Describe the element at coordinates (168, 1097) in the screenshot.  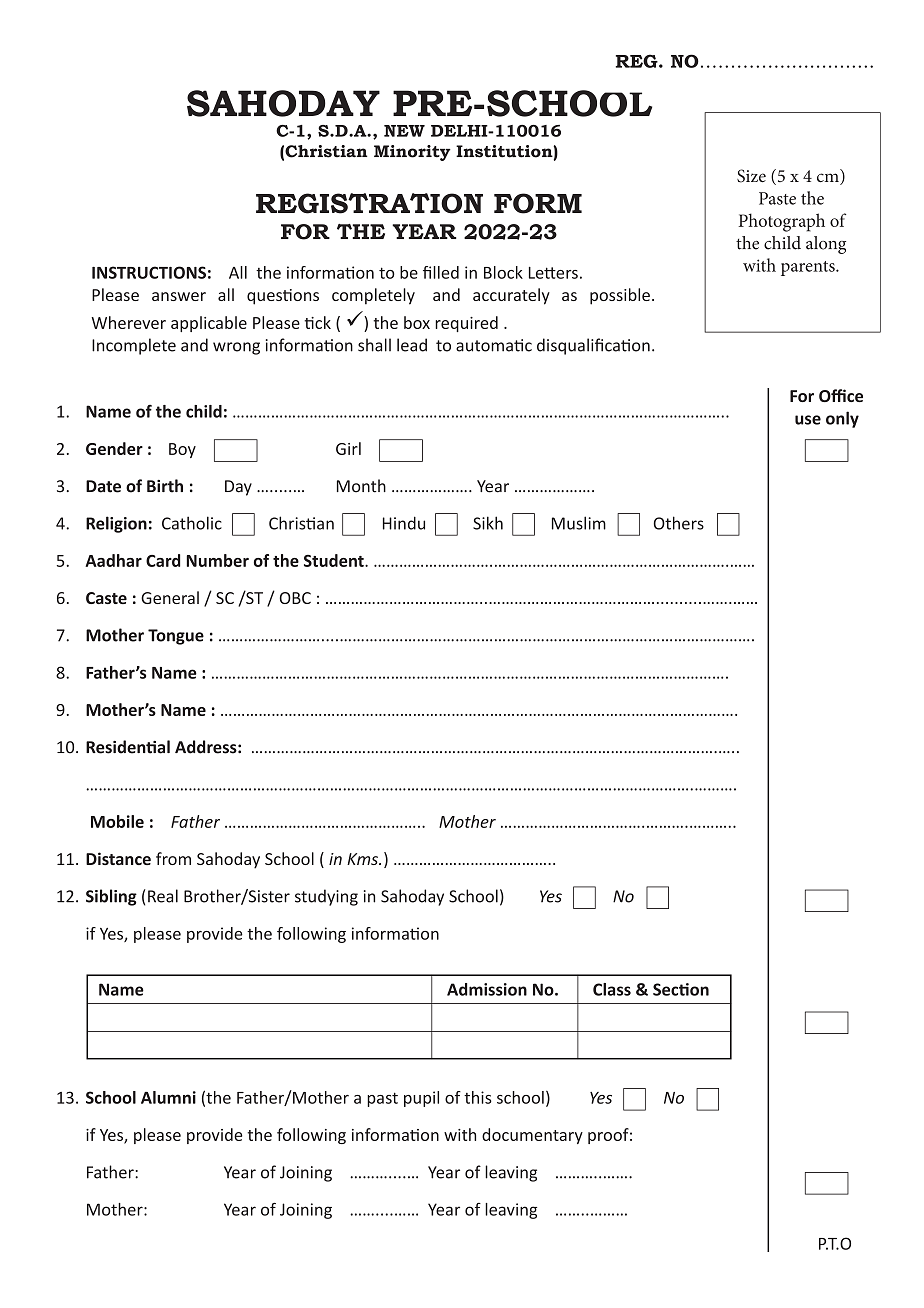
I see `Alumni` at that location.
